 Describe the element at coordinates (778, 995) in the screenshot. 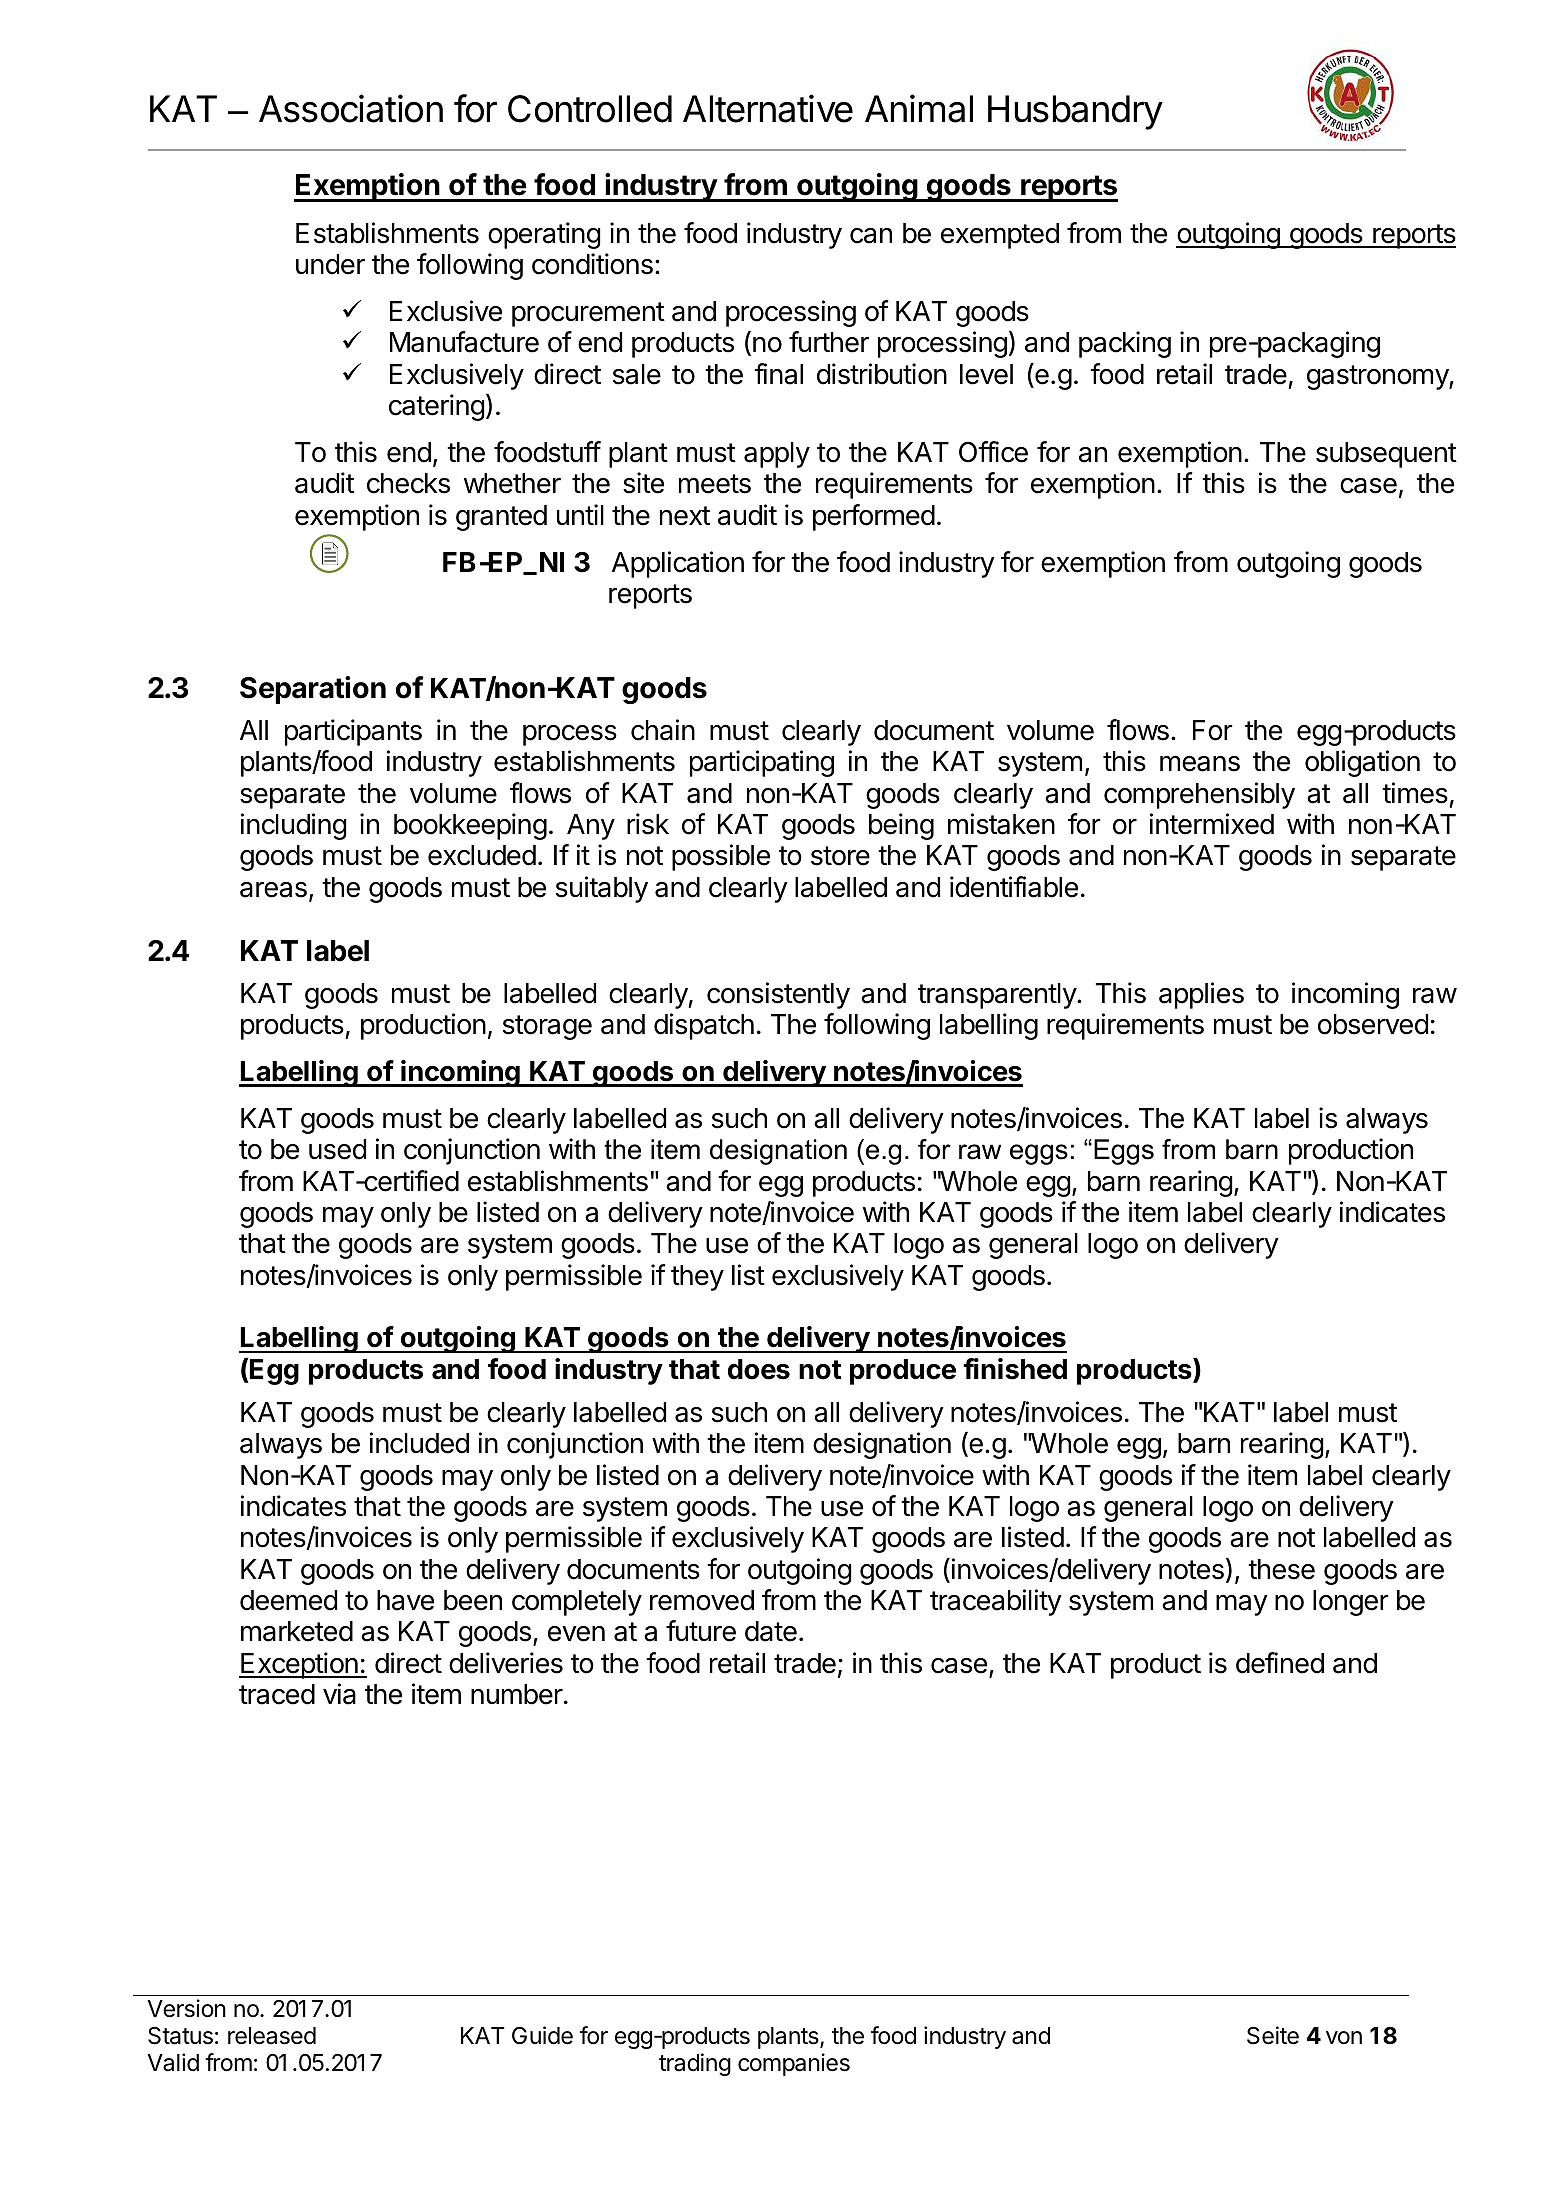

I see `consistently` at that location.
